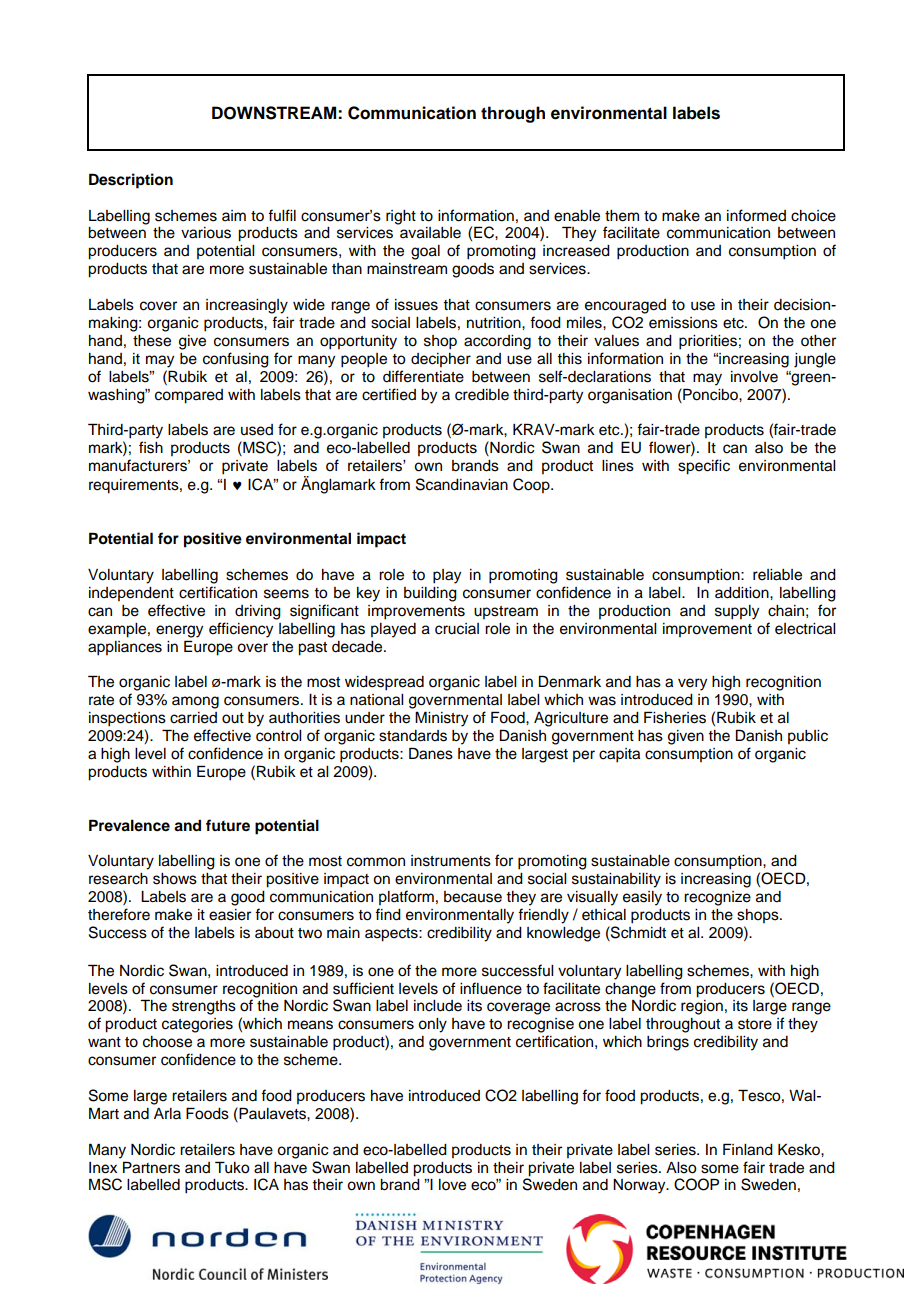  What do you see at coordinates (151, 1167) in the image?
I see `Partners` at bounding box center [151, 1167].
